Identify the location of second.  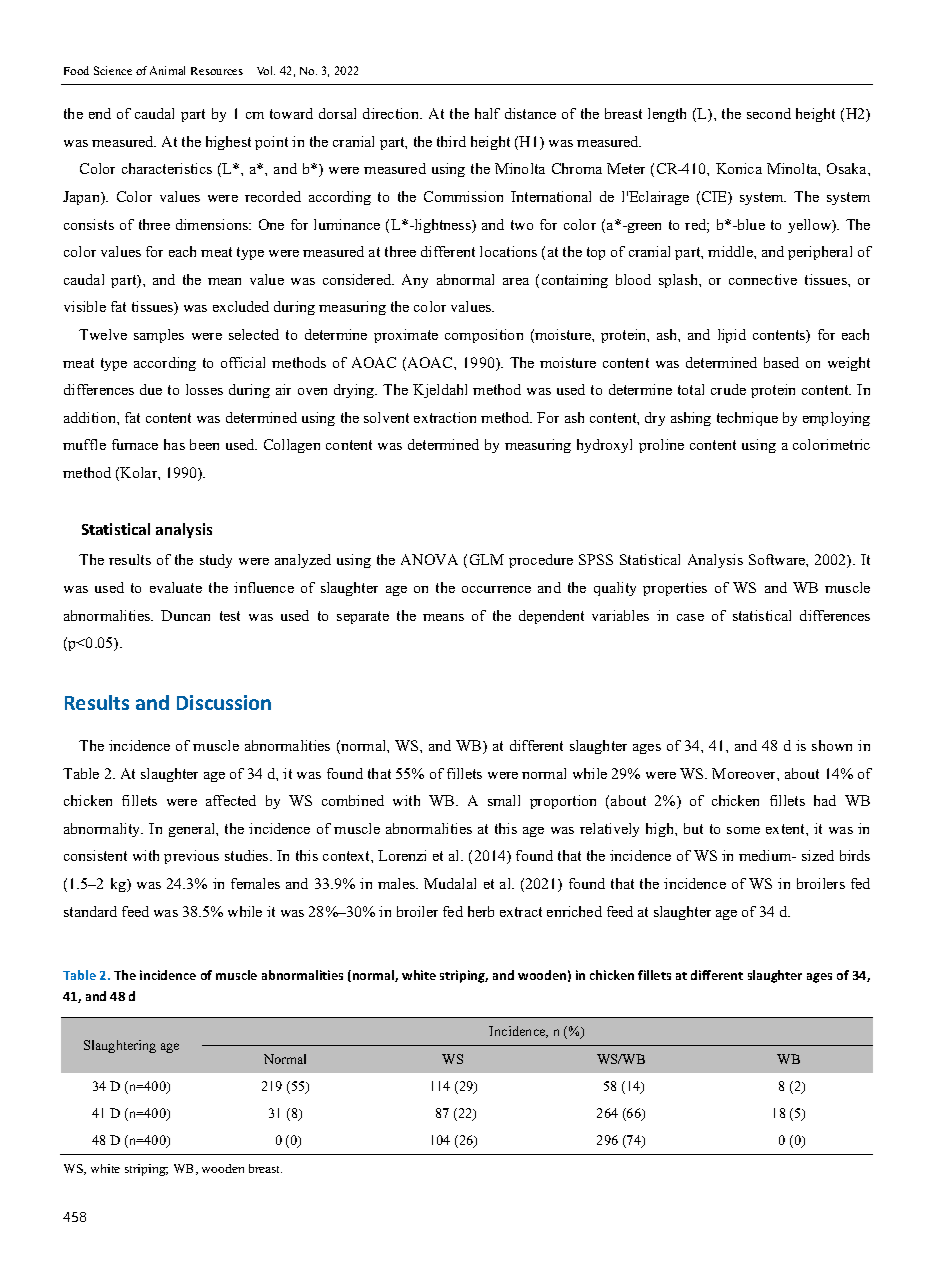
(769, 113).
